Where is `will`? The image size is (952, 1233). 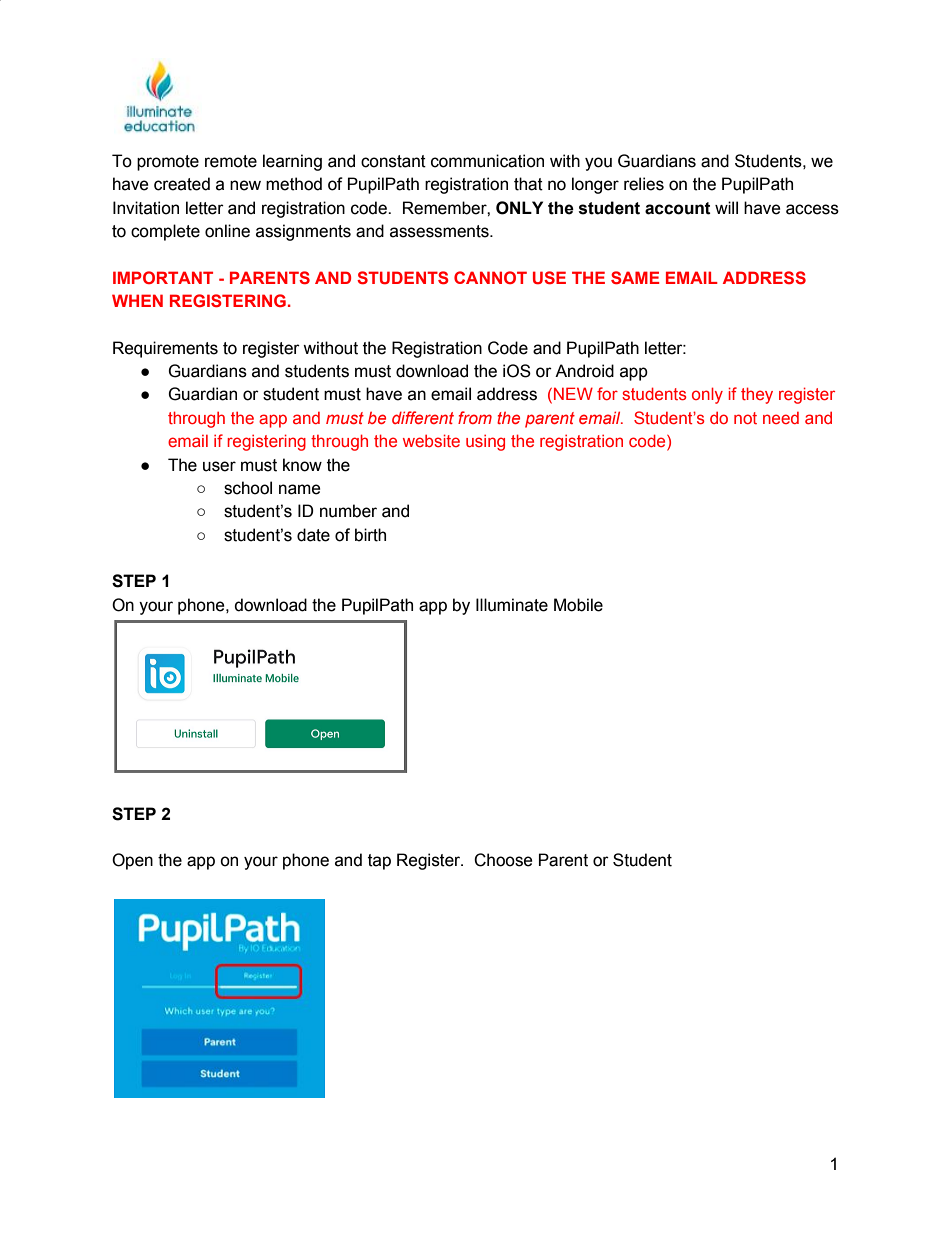 will is located at coordinates (726, 207).
